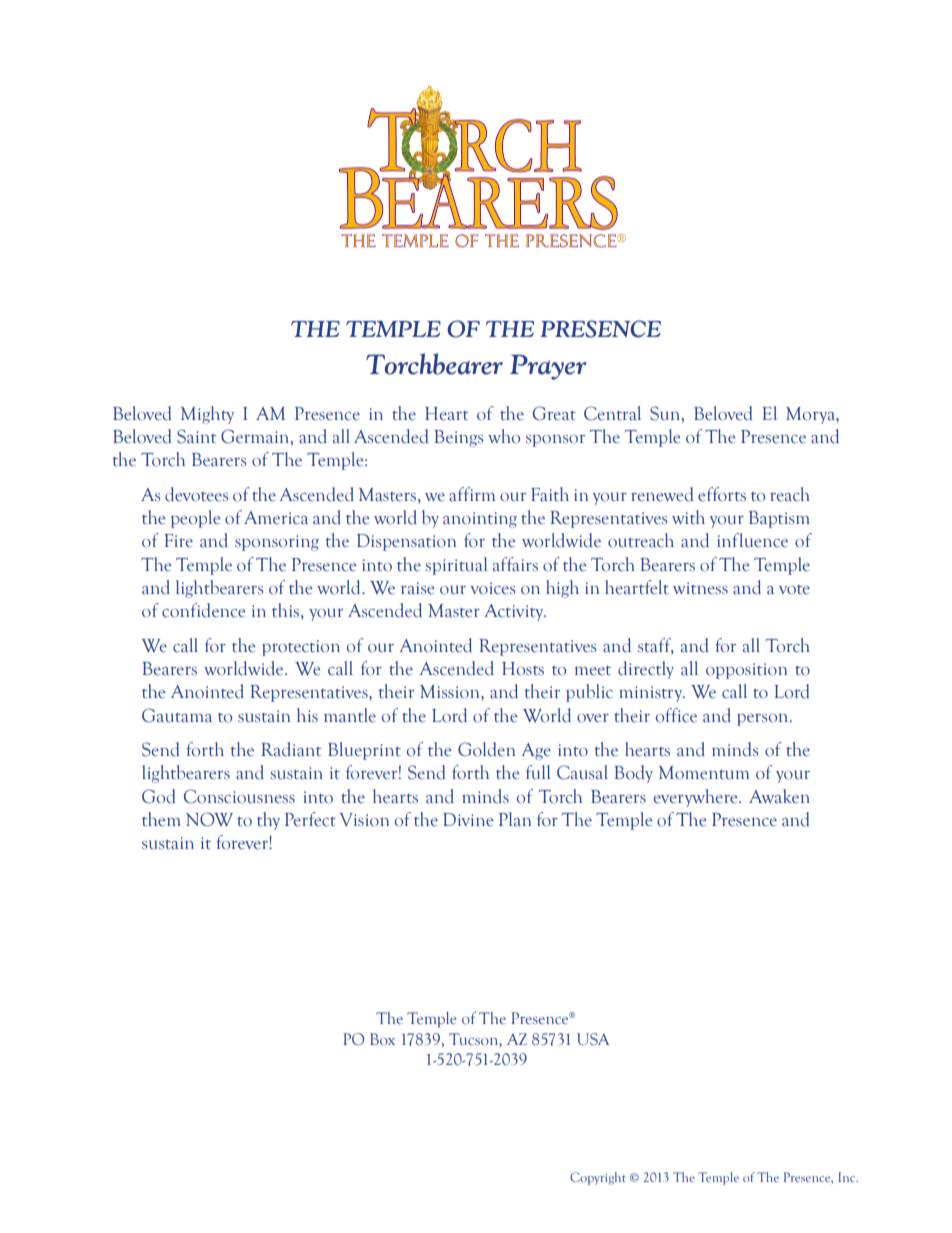  What do you see at coordinates (207, 415) in the screenshot?
I see `Mighty` at bounding box center [207, 415].
